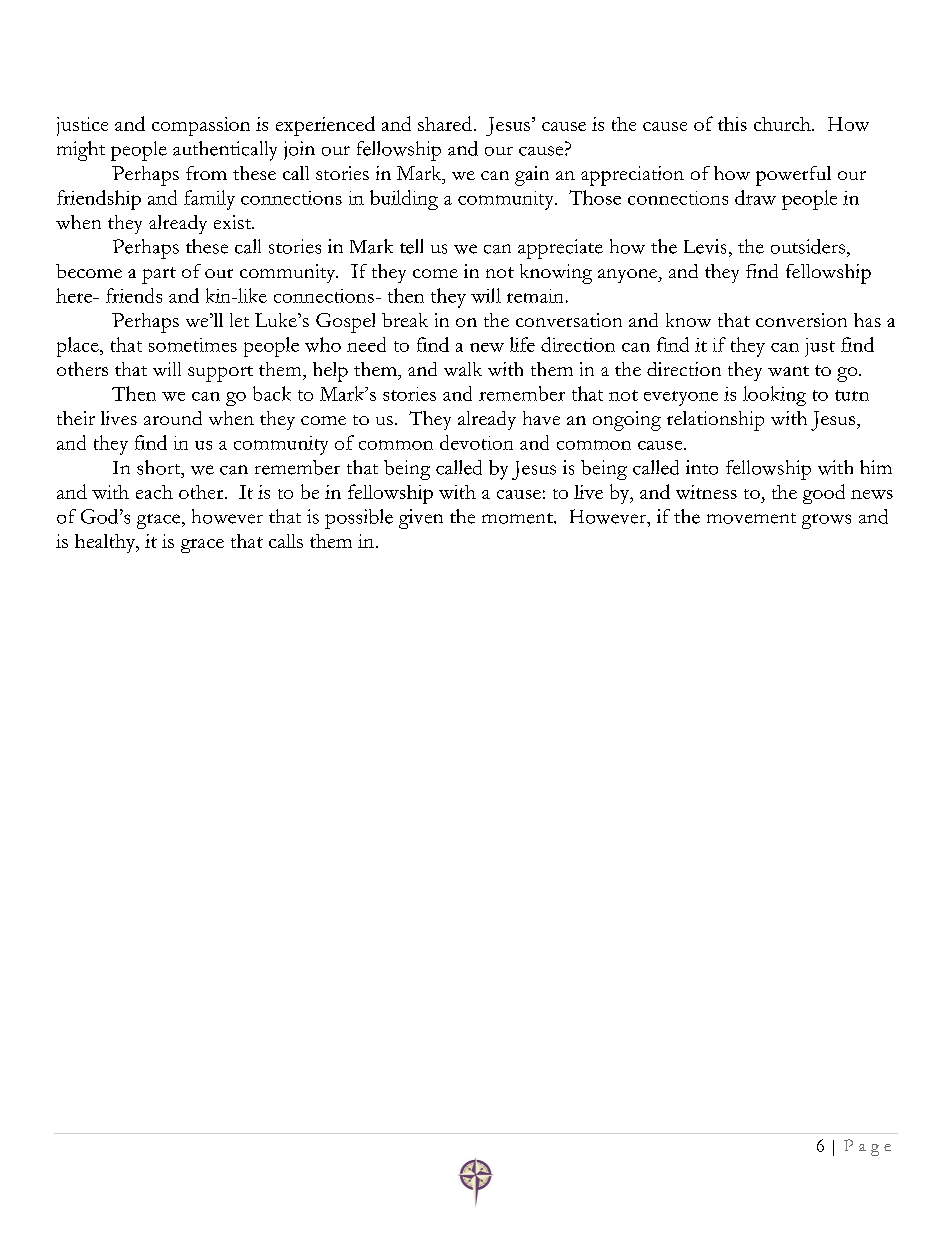 The width and height of the screenshot is (952, 1233). What do you see at coordinates (445, 123) in the screenshot?
I see `shared` at bounding box center [445, 123].
